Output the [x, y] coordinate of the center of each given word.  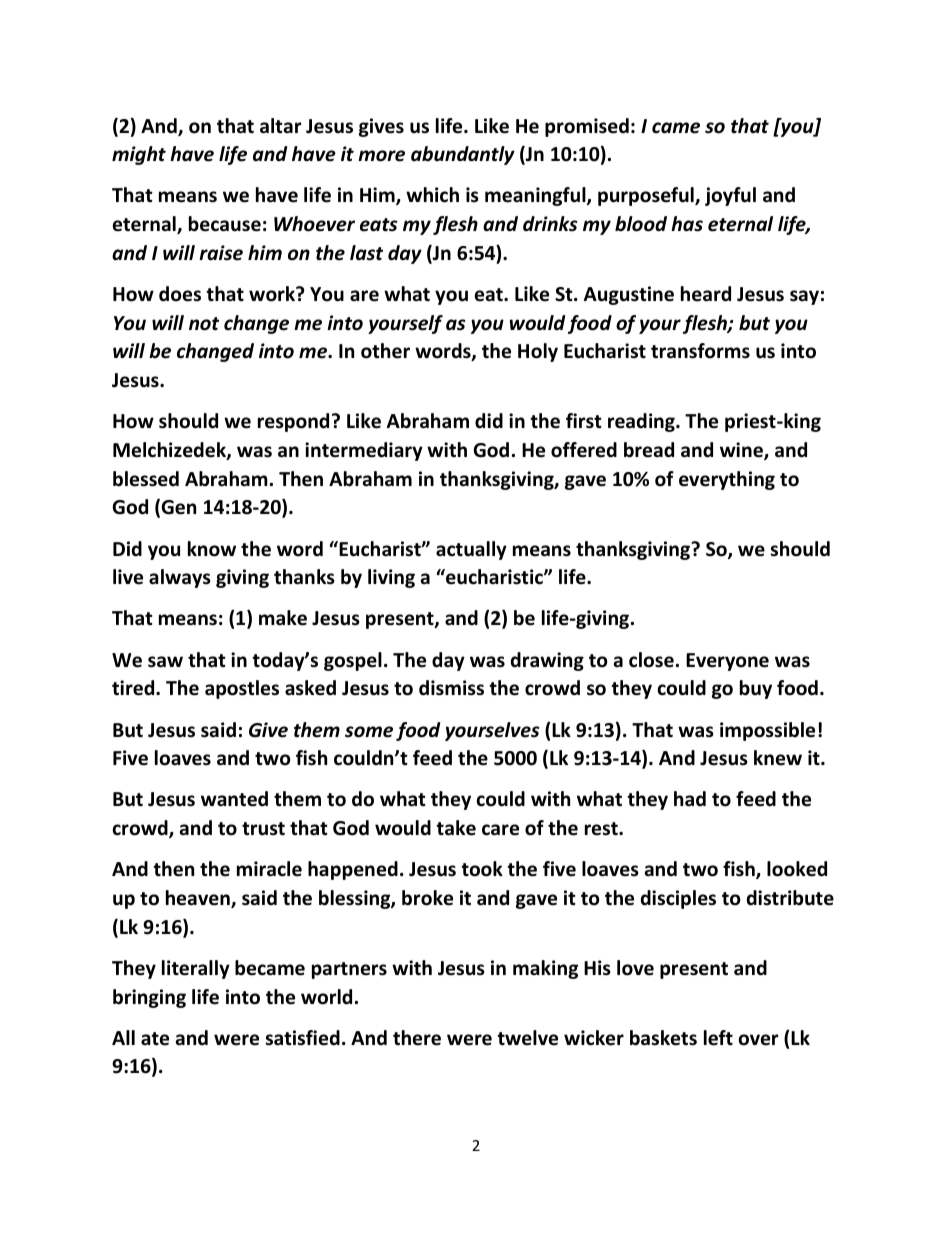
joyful [730, 196]
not [204, 324]
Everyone [727, 662]
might [139, 155]
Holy [538, 352]
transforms [700, 351]
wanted [234, 799]
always [180, 578]
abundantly [463, 155]
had [690, 799]
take [456, 828]
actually [471, 550]
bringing [149, 998]
